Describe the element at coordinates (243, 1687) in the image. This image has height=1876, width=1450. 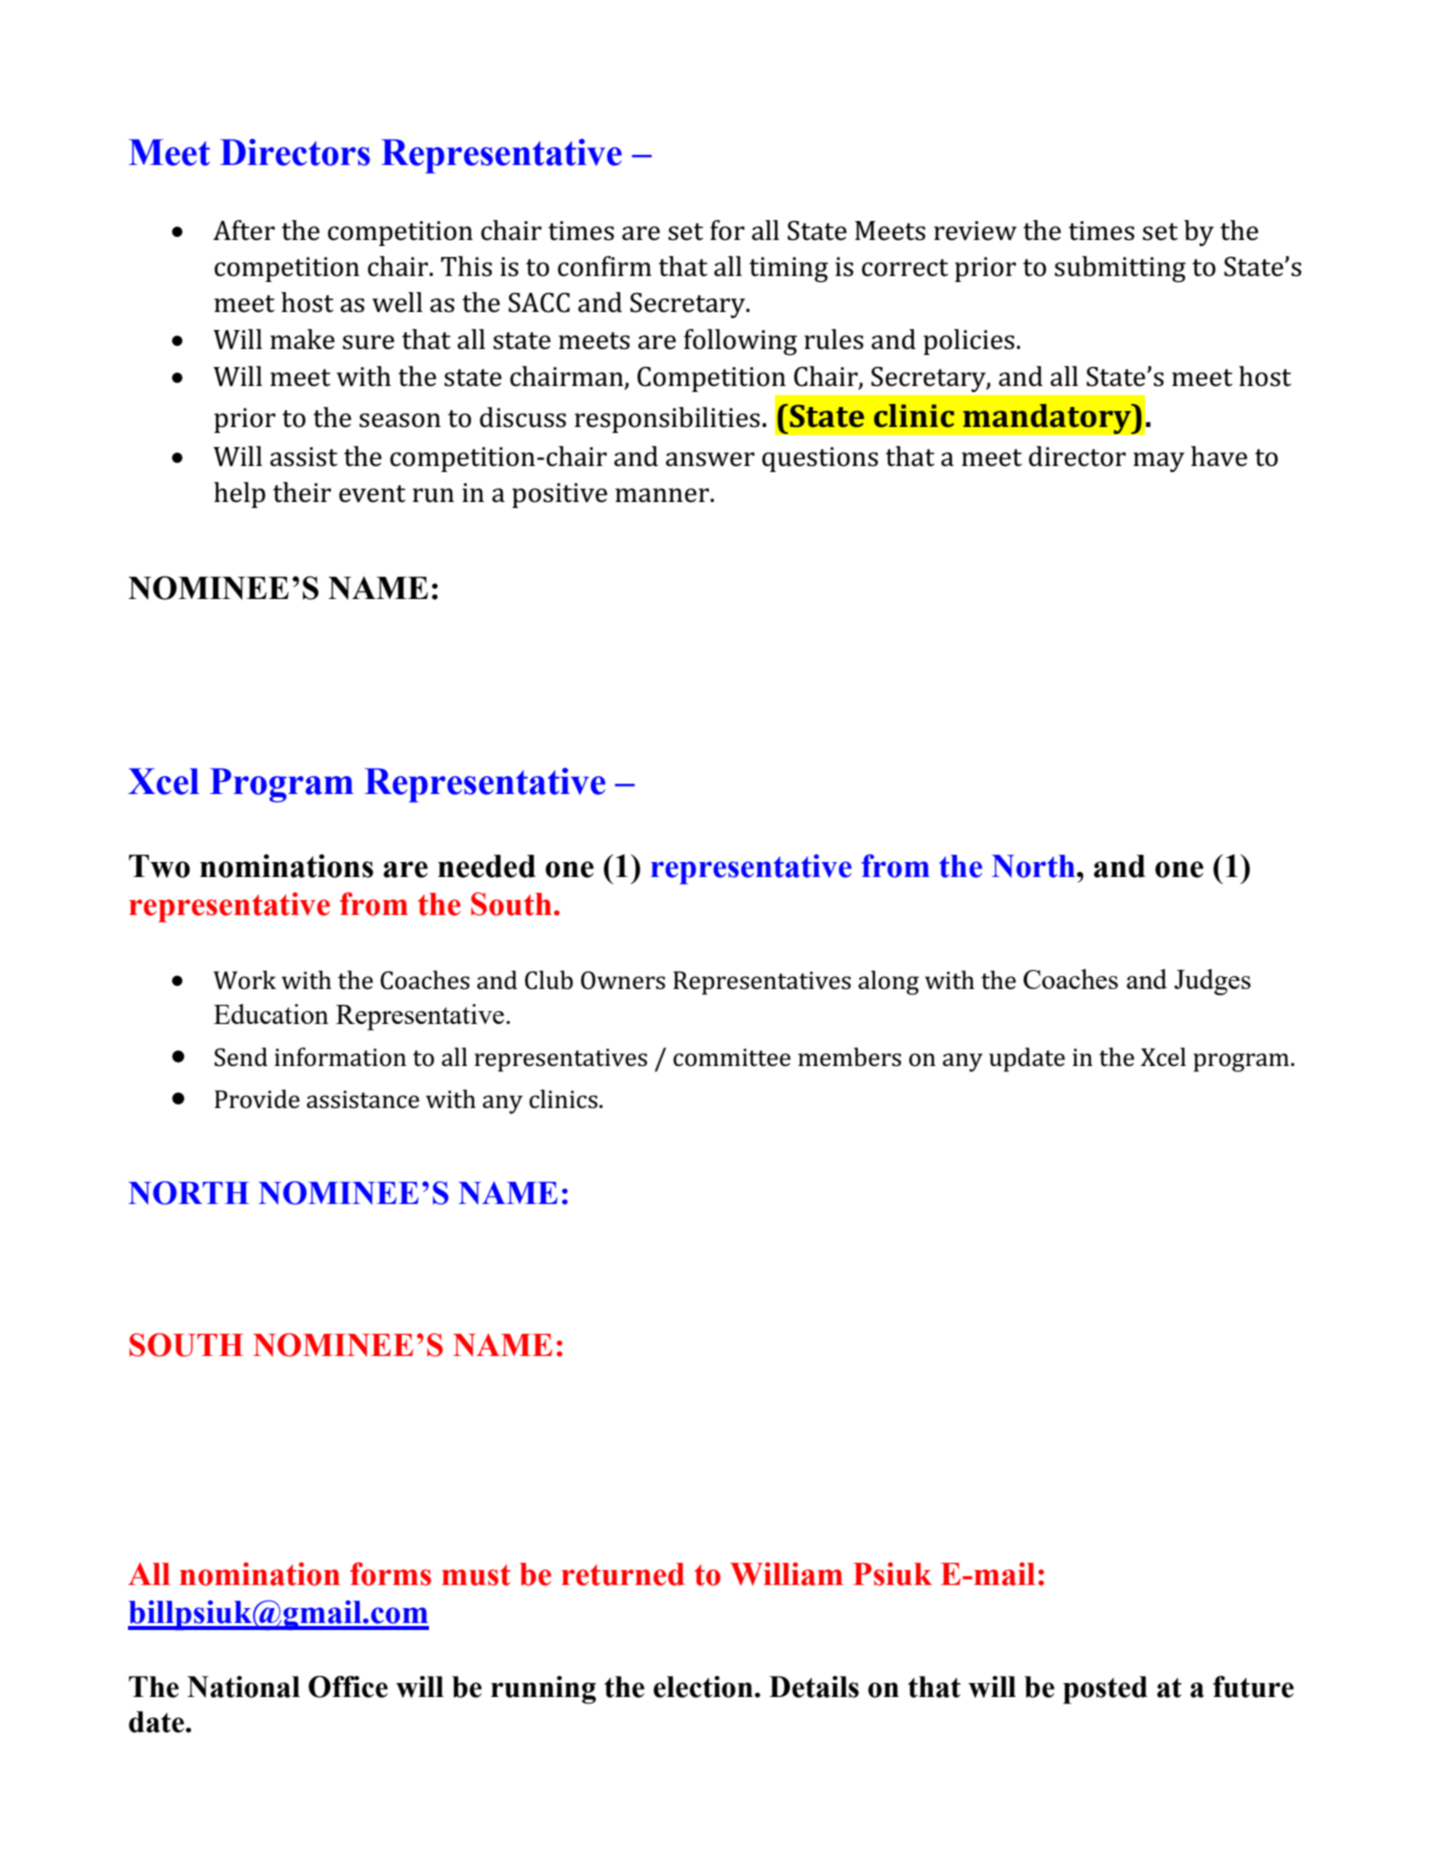
I see `National` at that location.
